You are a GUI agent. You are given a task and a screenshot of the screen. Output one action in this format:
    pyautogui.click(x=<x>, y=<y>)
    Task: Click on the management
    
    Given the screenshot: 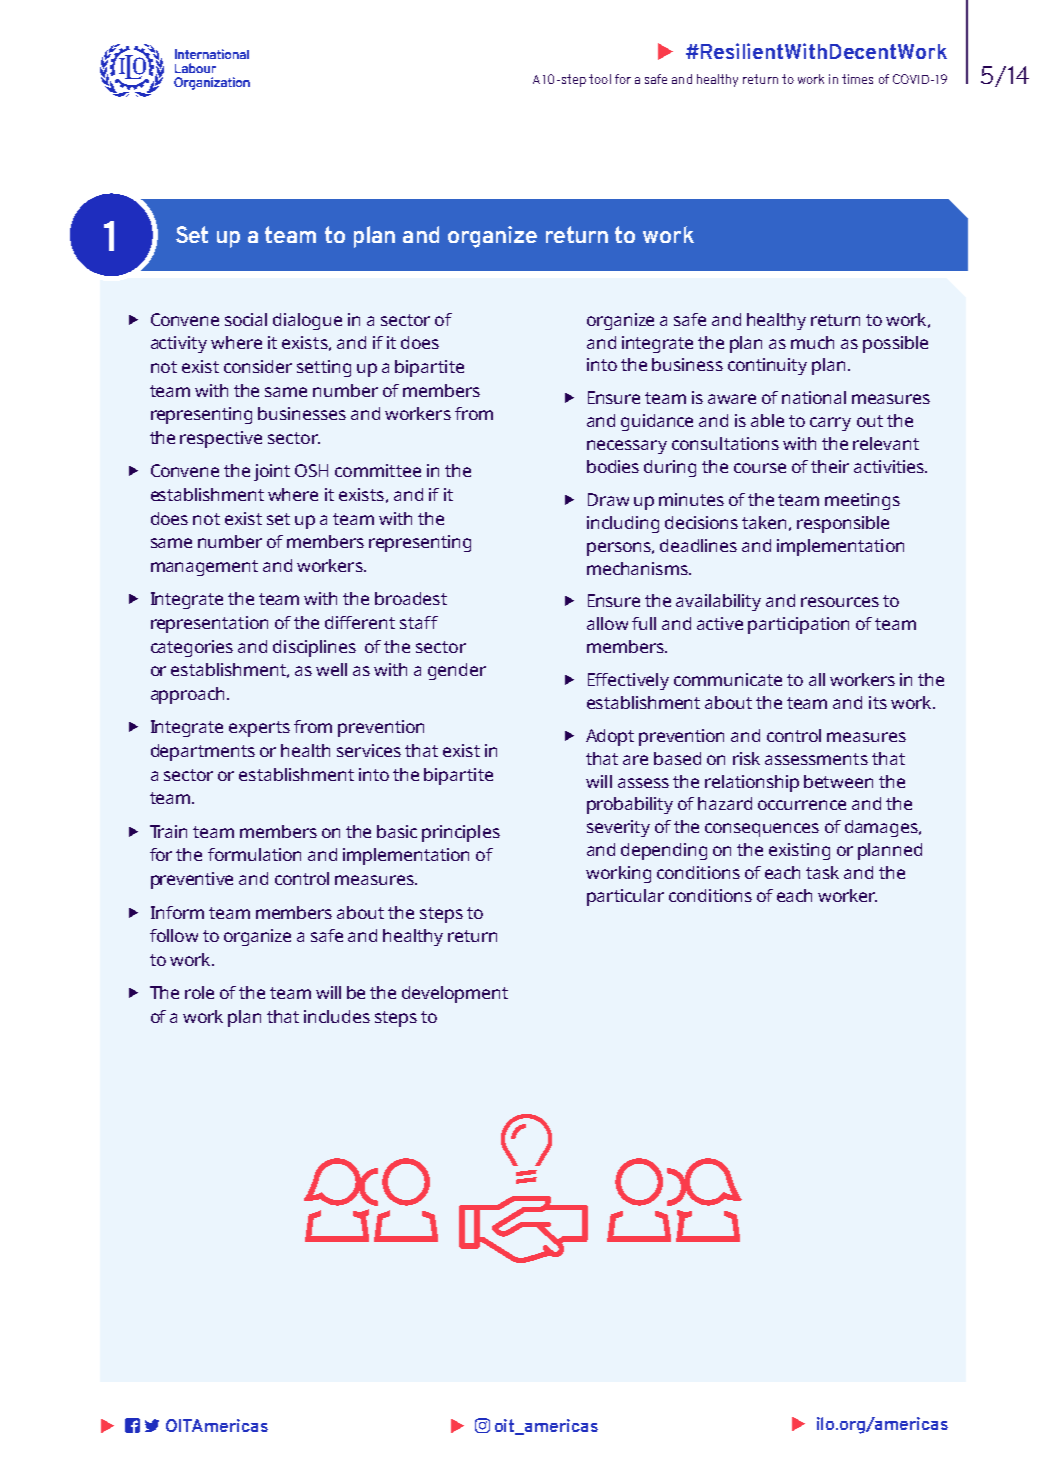 What is the action you would take?
    pyautogui.click(x=204, y=568)
